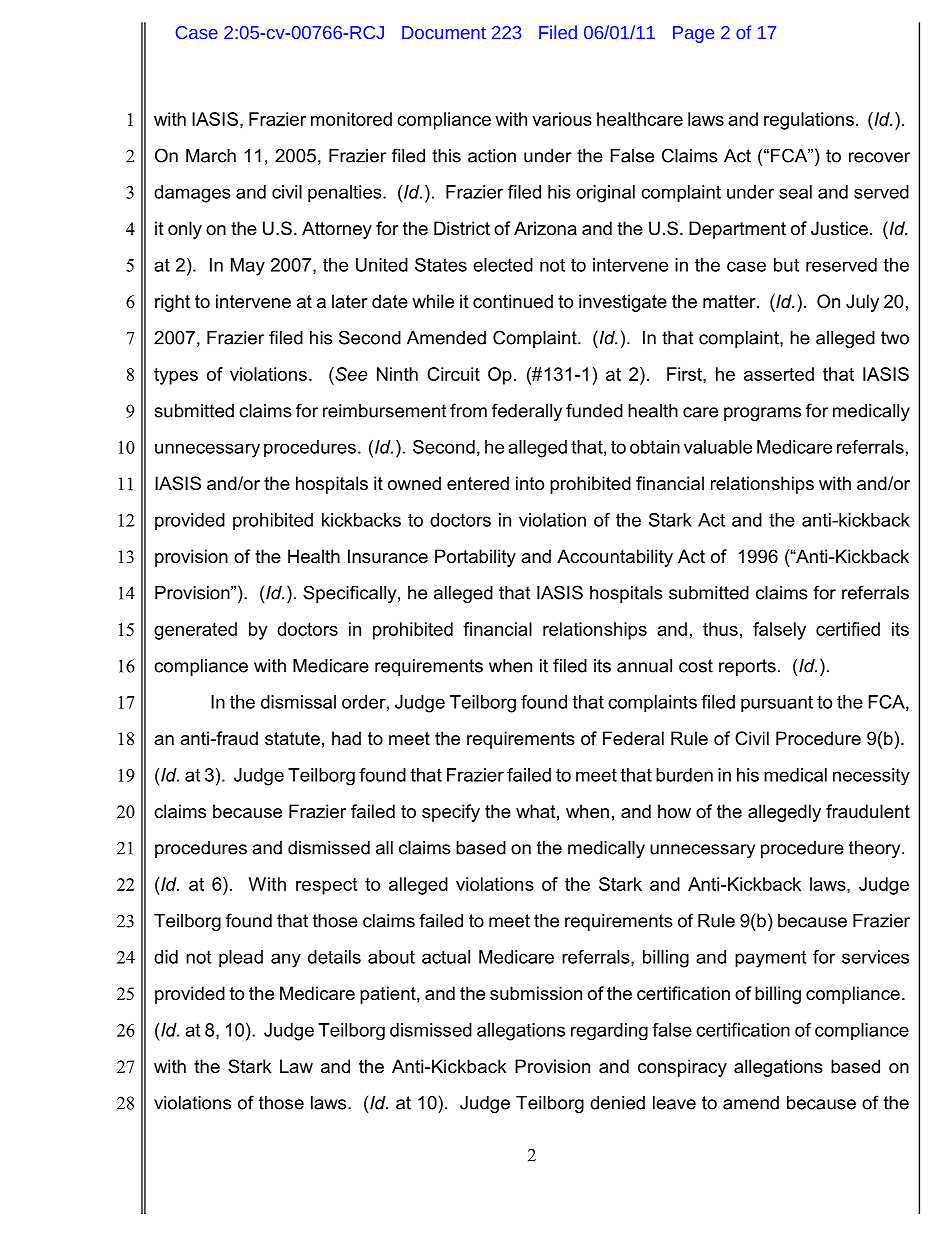  What do you see at coordinates (848, 629) in the document?
I see `certified` at bounding box center [848, 629].
